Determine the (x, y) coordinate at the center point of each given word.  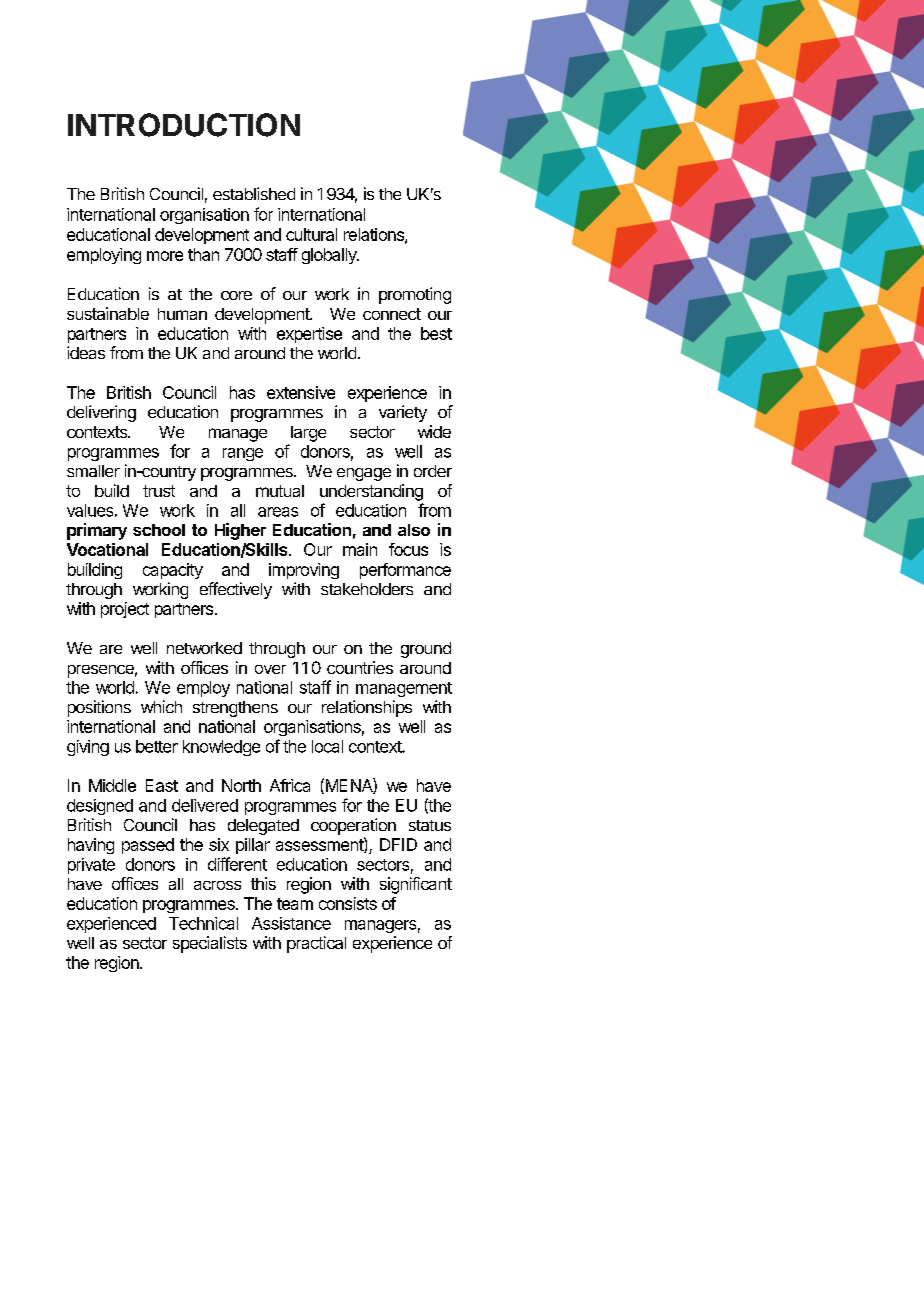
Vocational (107, 549)
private (91, 866)
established (254, 193)
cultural (311, 234)
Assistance (291, 923)
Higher (240, 531)
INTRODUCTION (184, 125)
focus (408, 549)
